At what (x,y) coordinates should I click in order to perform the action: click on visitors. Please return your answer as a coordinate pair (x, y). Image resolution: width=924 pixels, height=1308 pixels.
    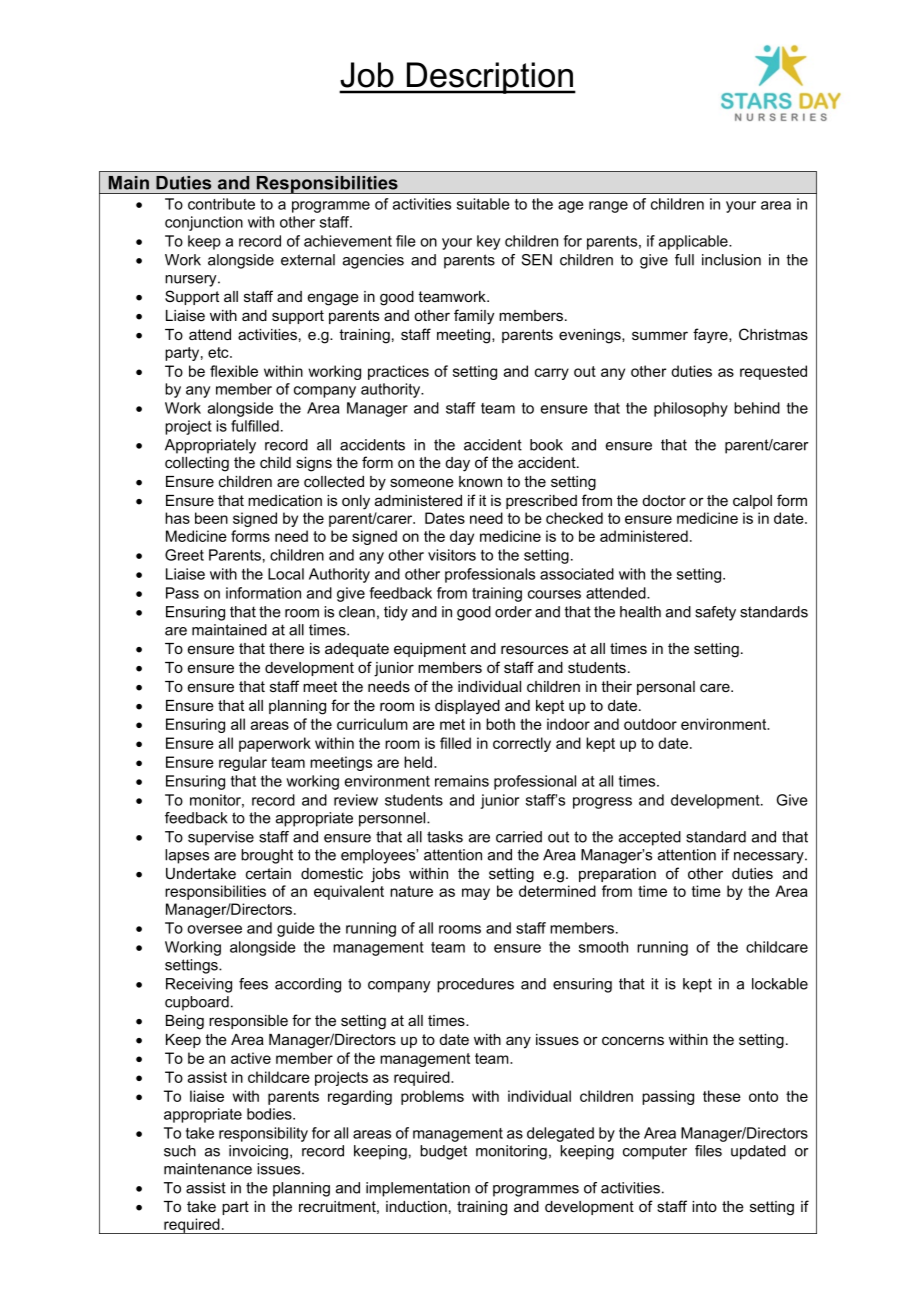
    Looking at the image, I should click on (452, 555).
